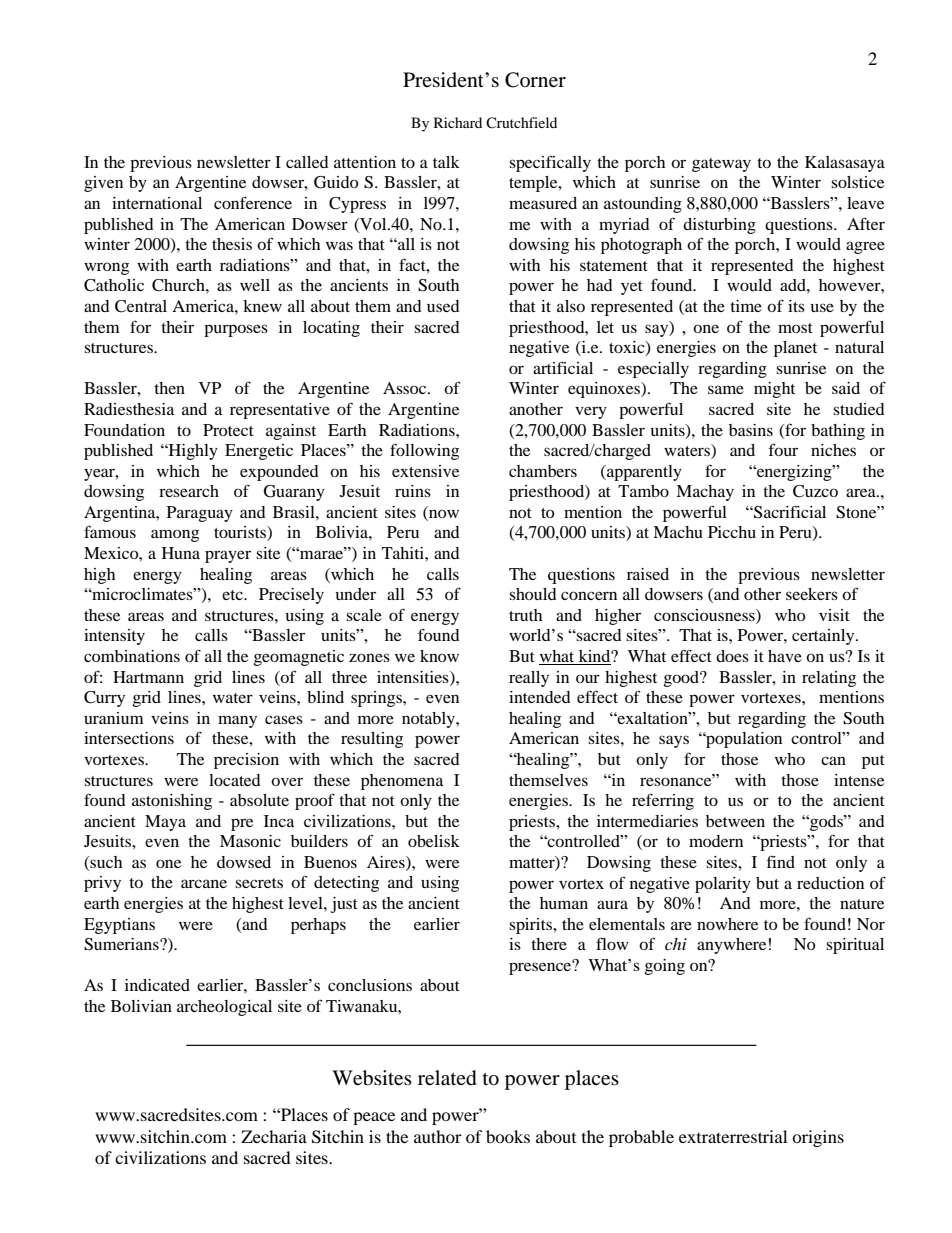 This screenshot has height=1233, width=952. Describe the element at coordinates (781, 861) in the screenshot. I see `find` at that location.
